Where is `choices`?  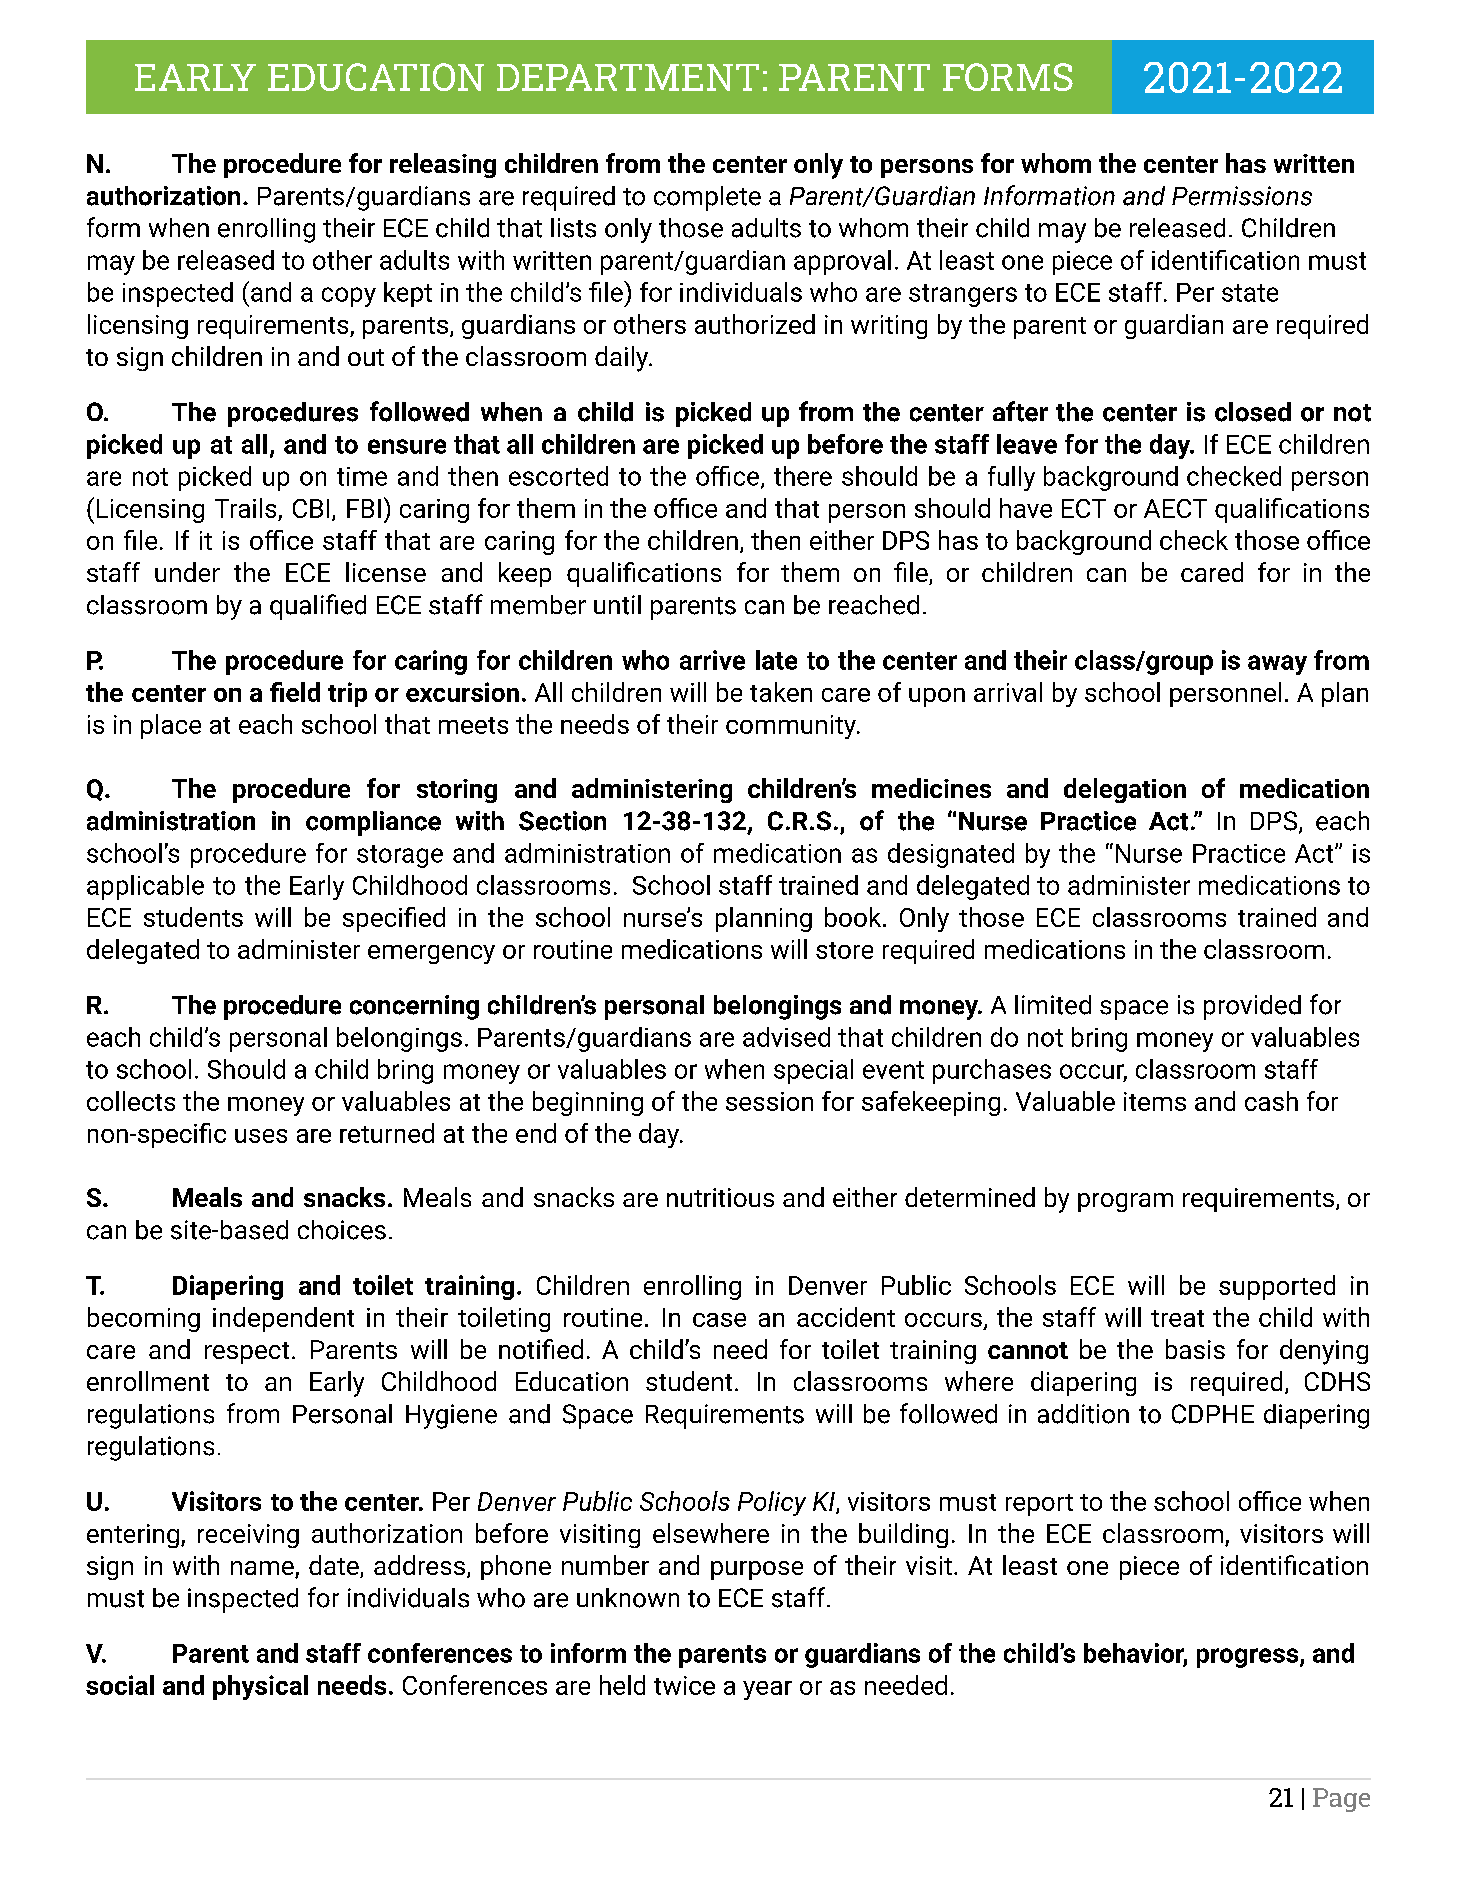 choices is located at coordinates (342, 1230).
